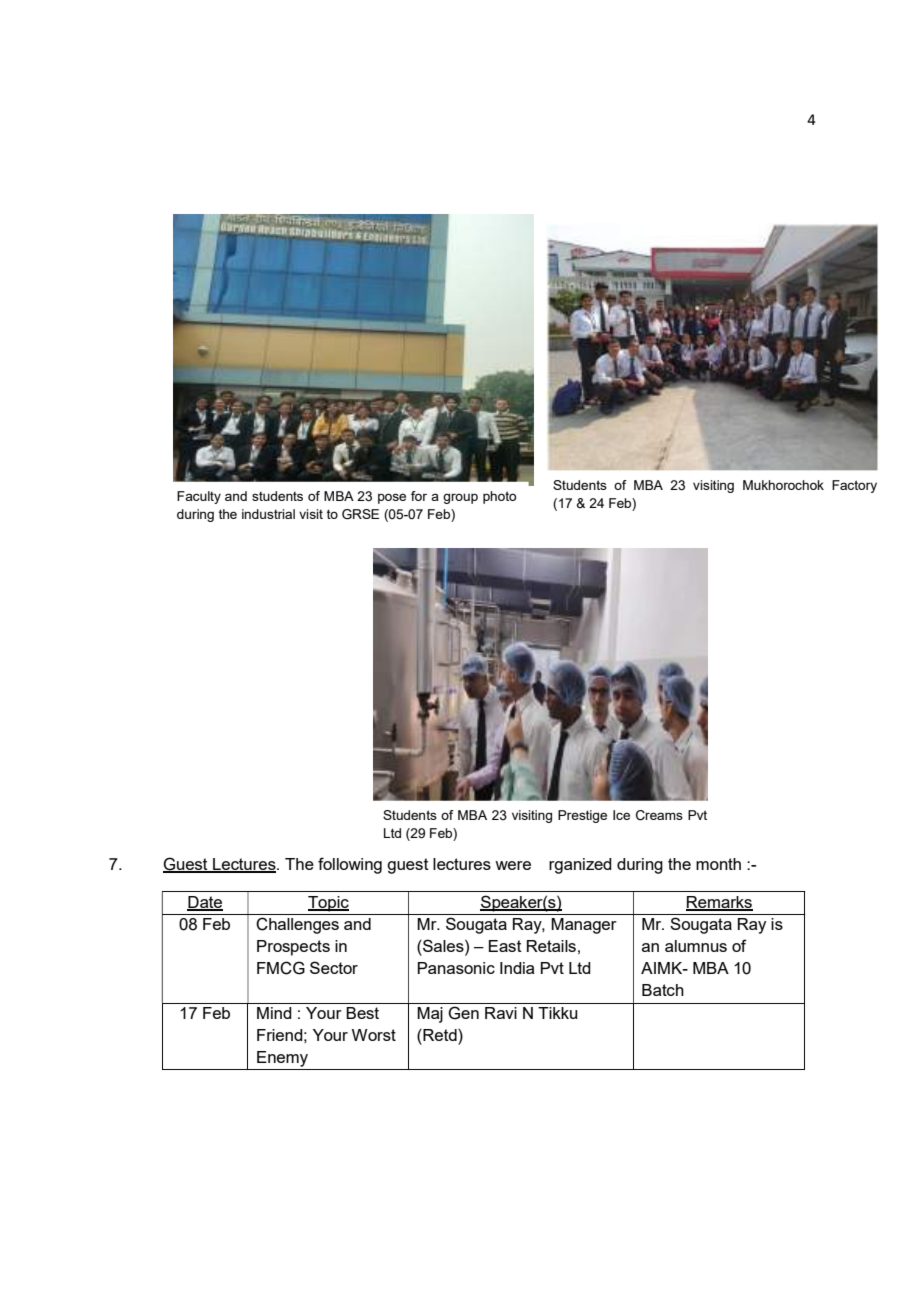  Describe the element at coordinates (199, 497) in the screenshot. I see `Faculty` at that location.
